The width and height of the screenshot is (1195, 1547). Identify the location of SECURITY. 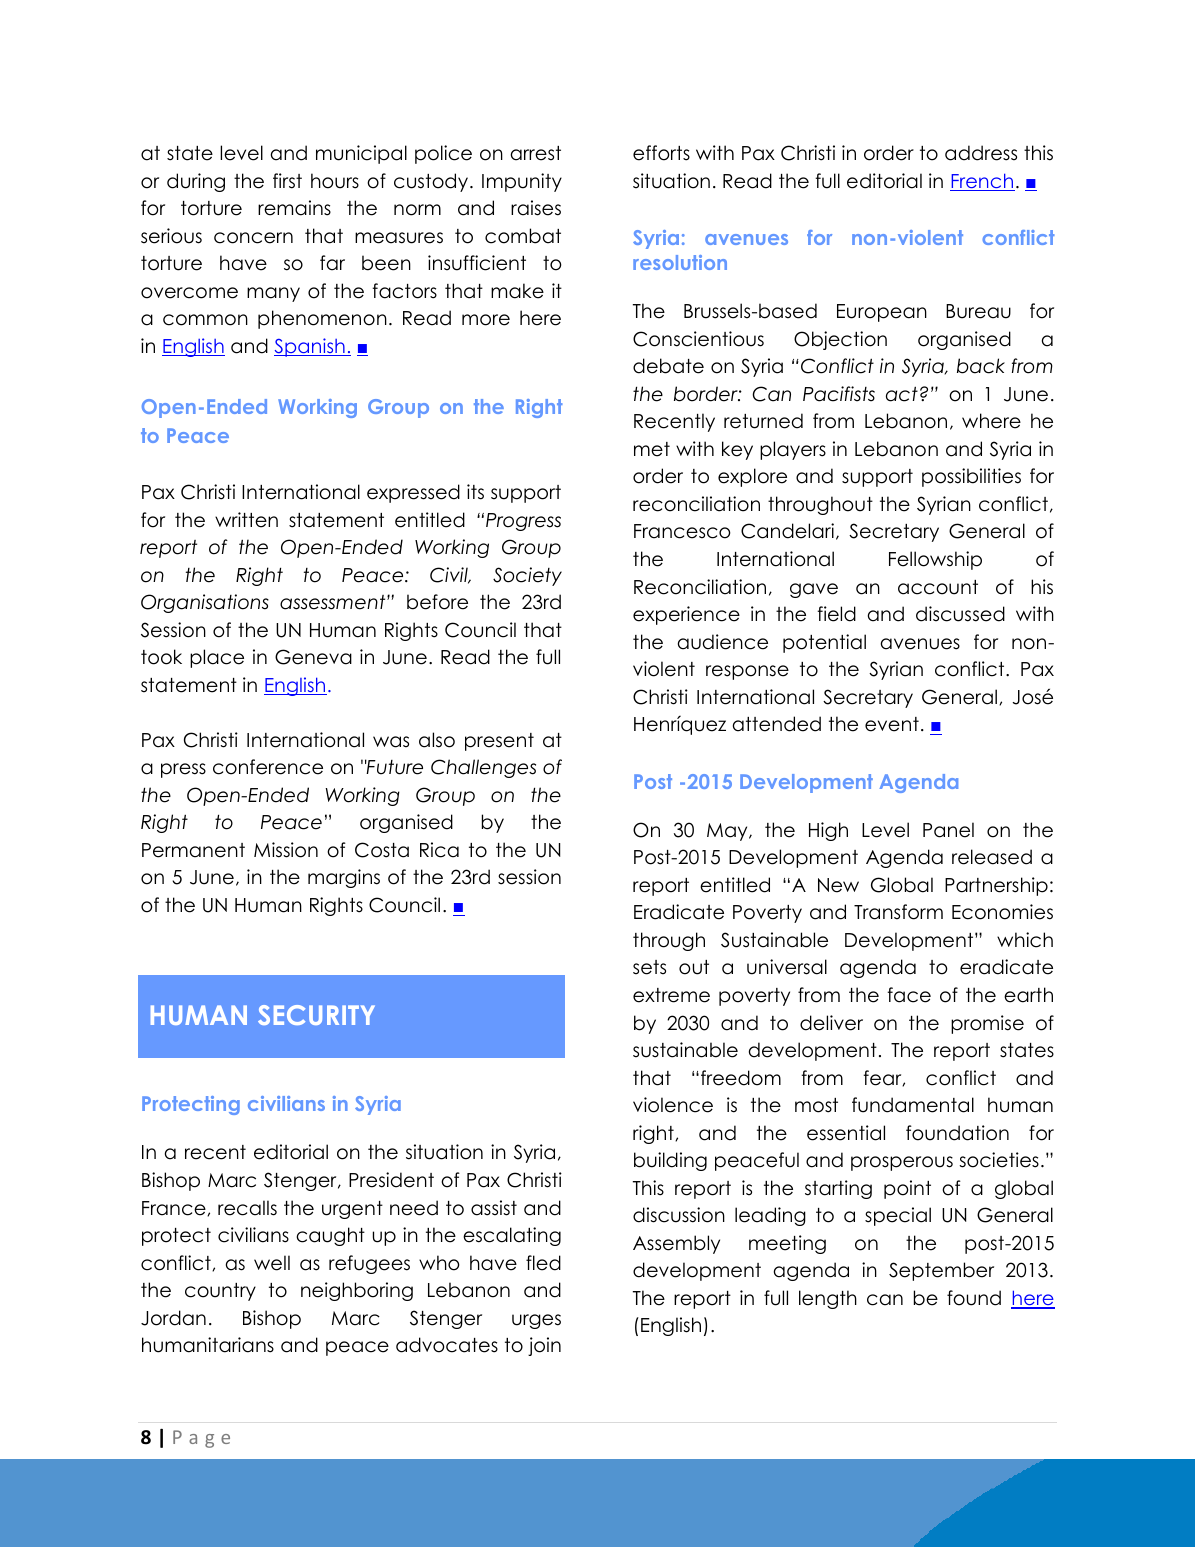
(316, 1015).
